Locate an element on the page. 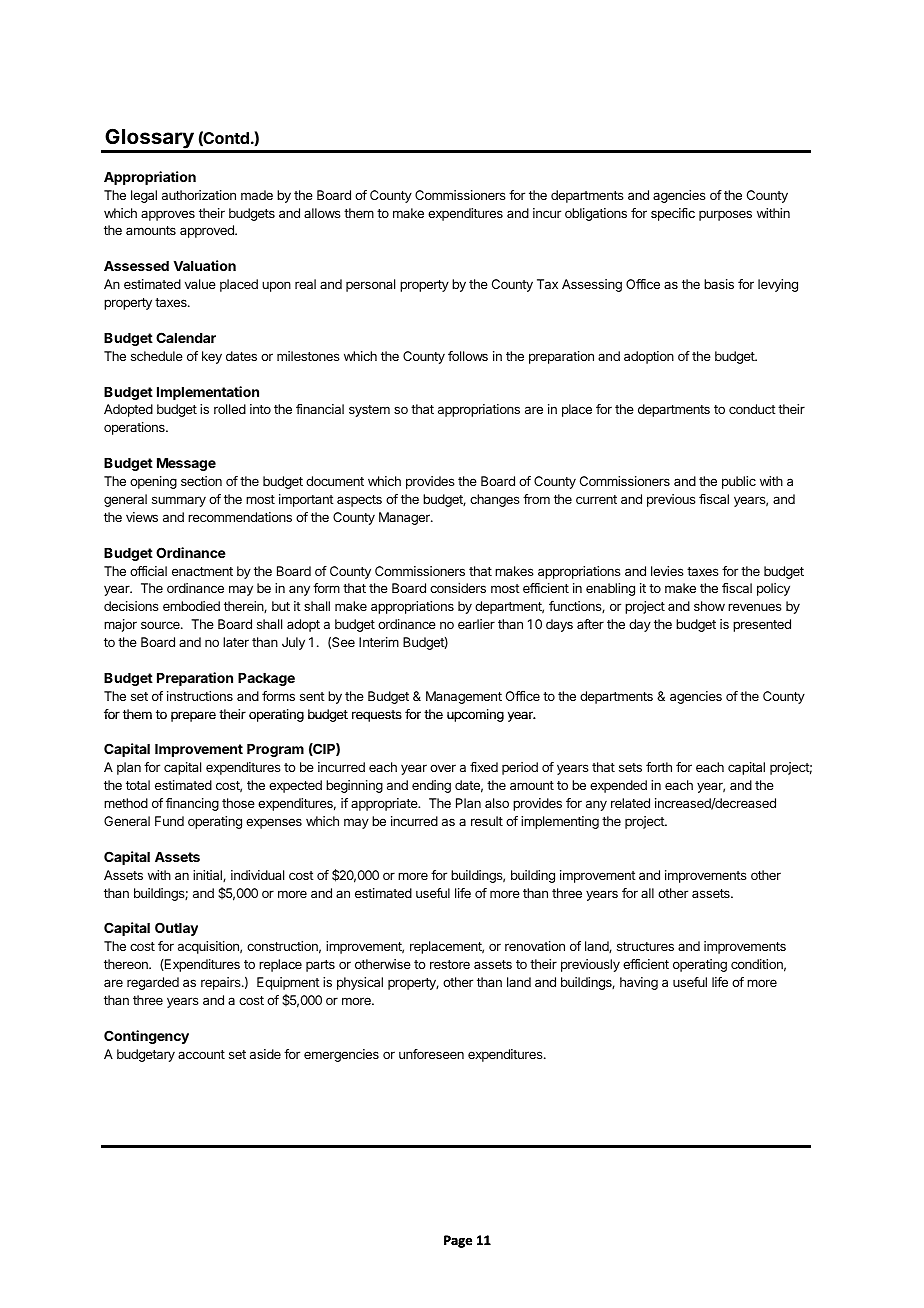 The width and height of the document is (924, 1308). personal is located at coordinates (370, 285).
